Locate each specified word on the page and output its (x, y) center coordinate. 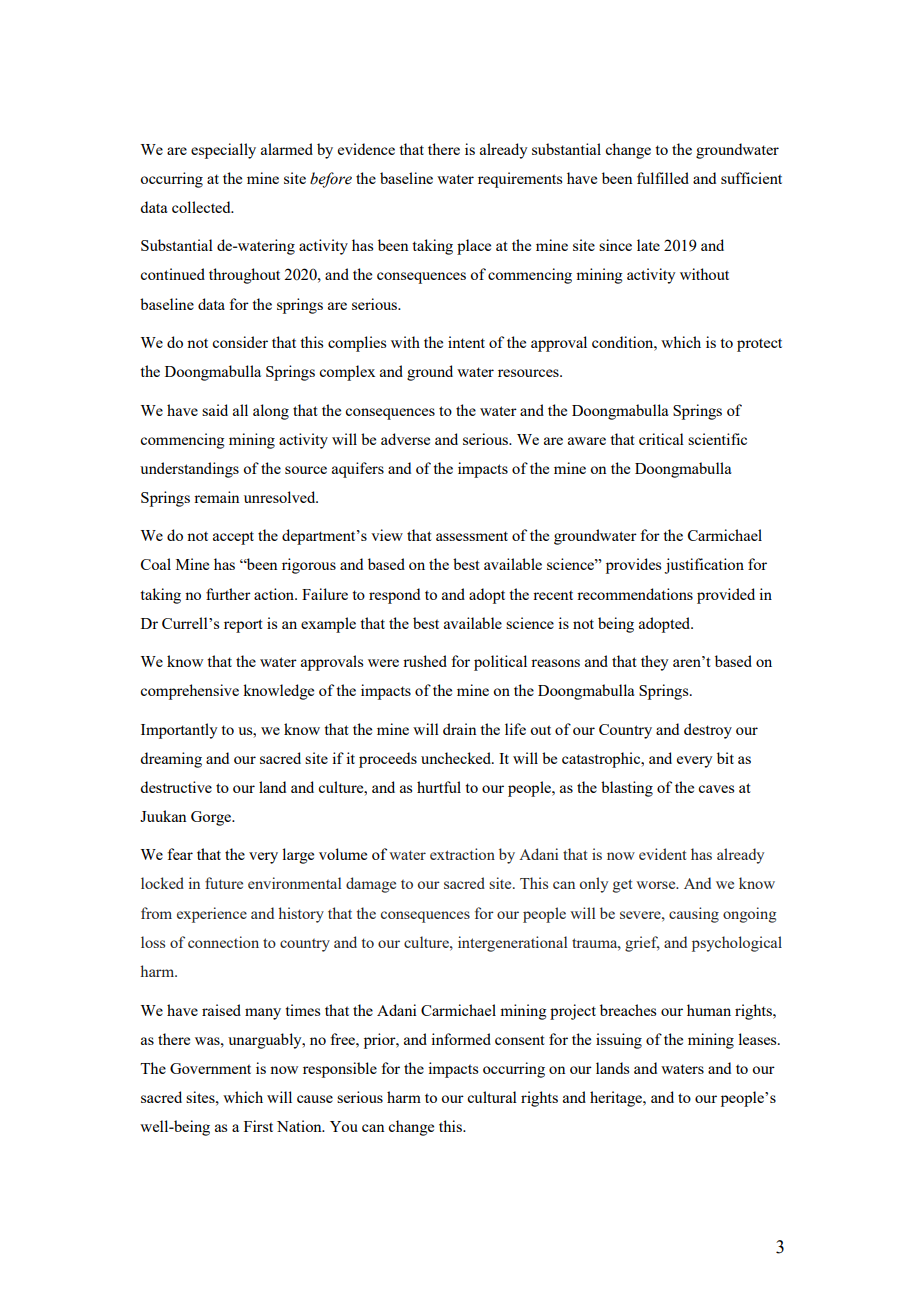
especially (223, 151)
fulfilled (663, 178)
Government (210, 1068)
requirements (520, 180)
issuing (619, 1041)
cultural (492, 1097)
